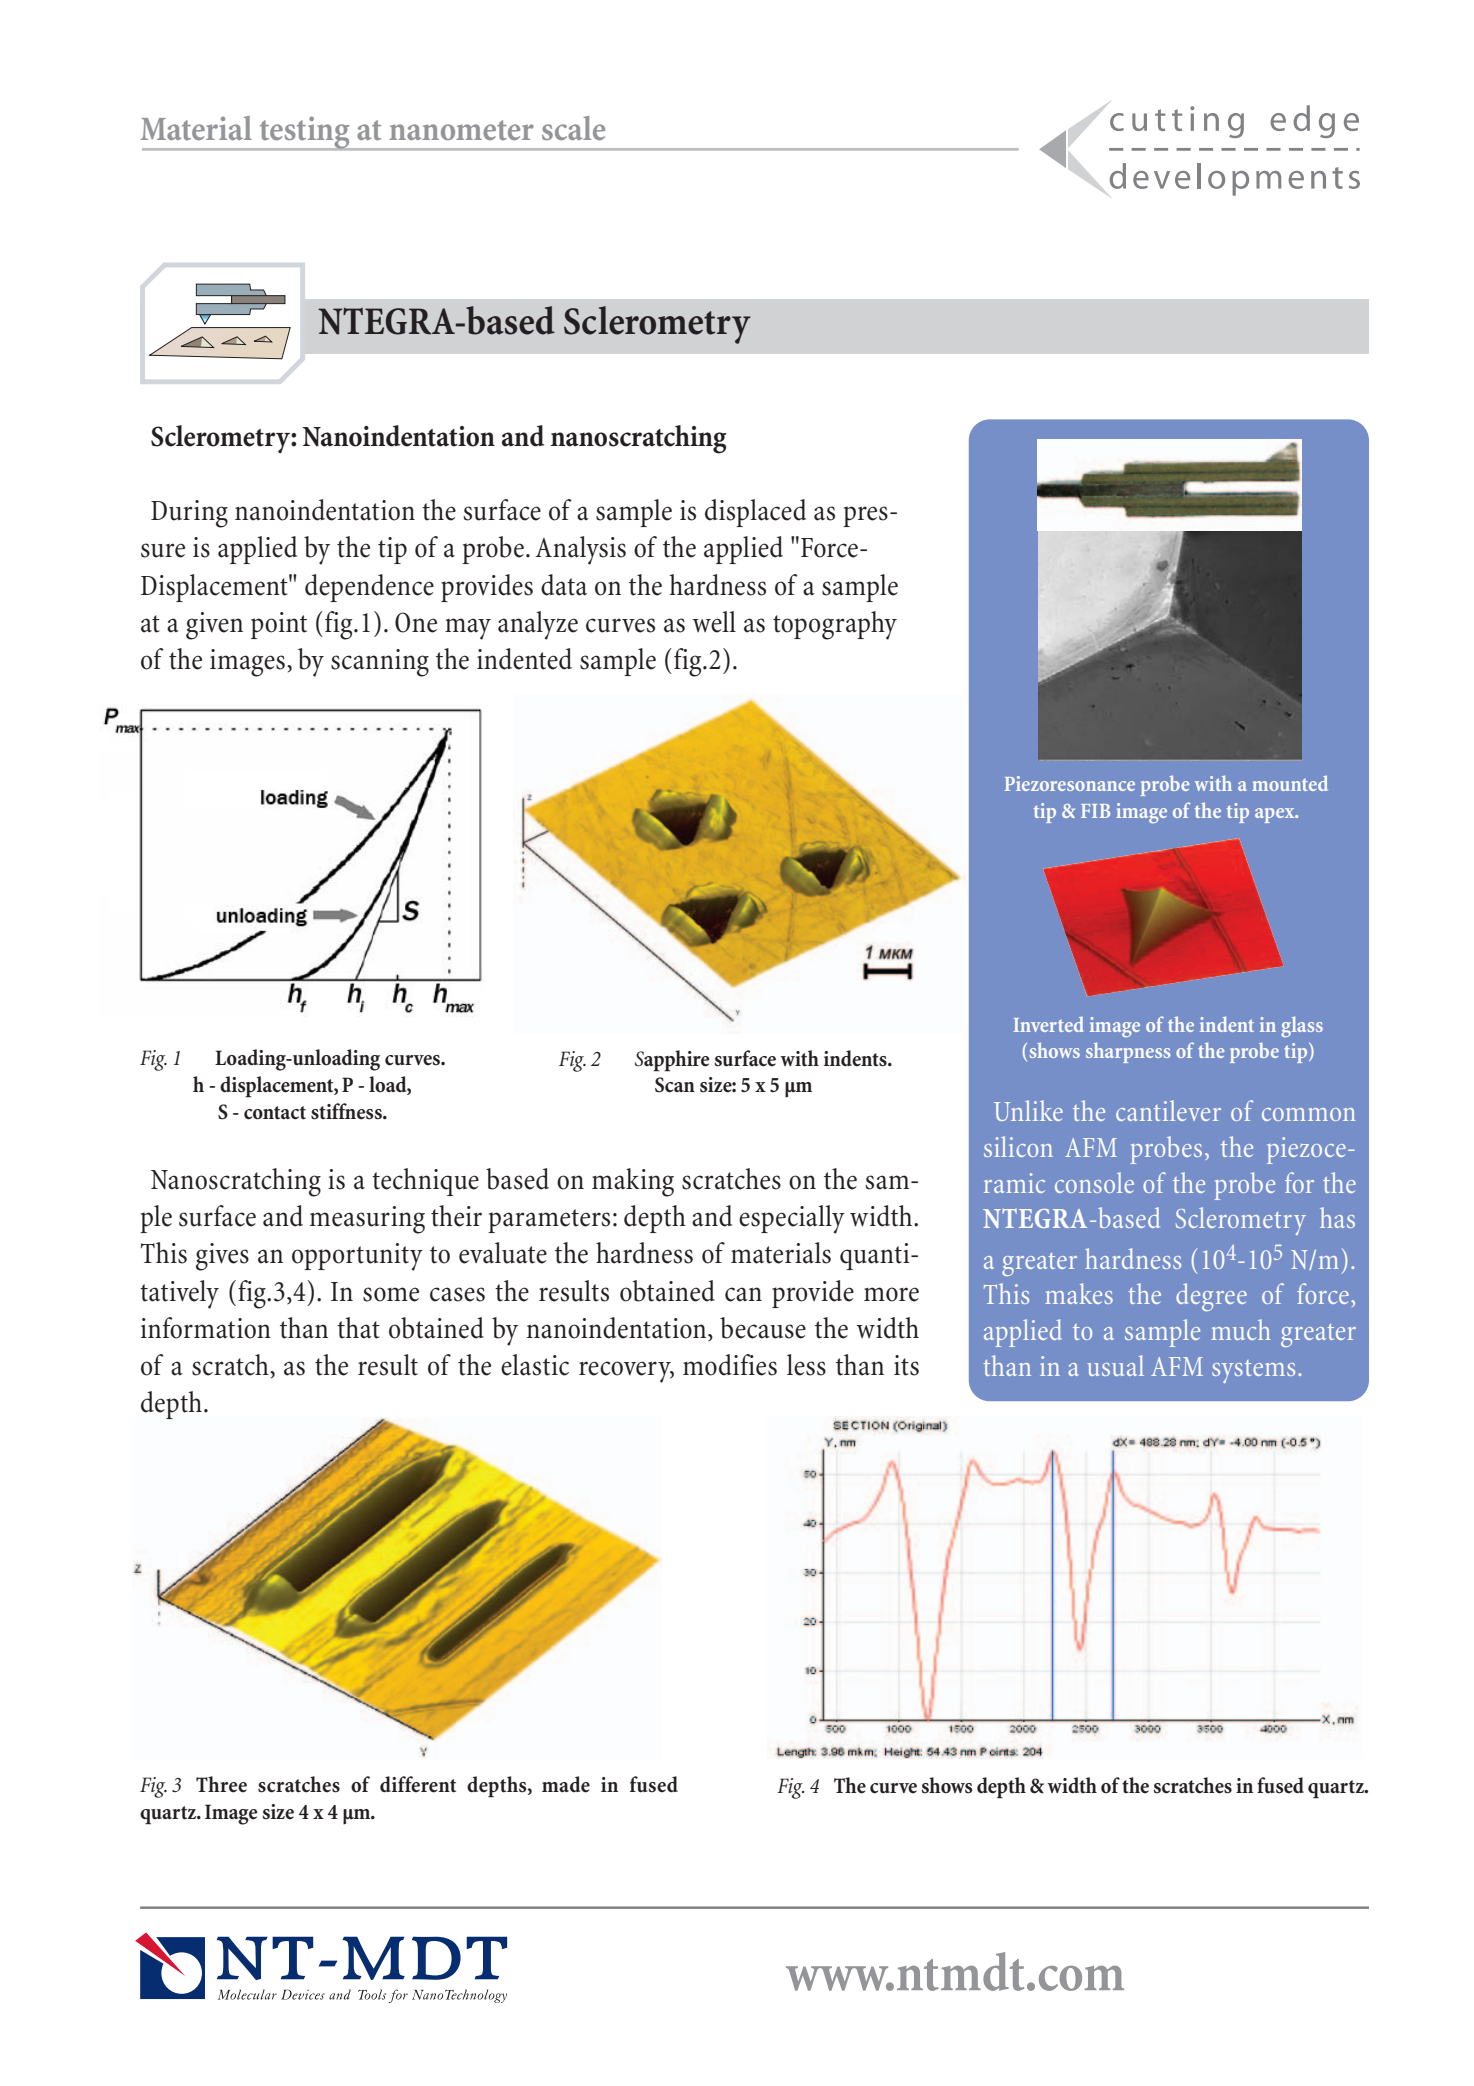 This page has width=1474, height=2086. What do you see at coordinates (418, 1784) in the page?
I see `different` at bounding box center [418, 1784].
